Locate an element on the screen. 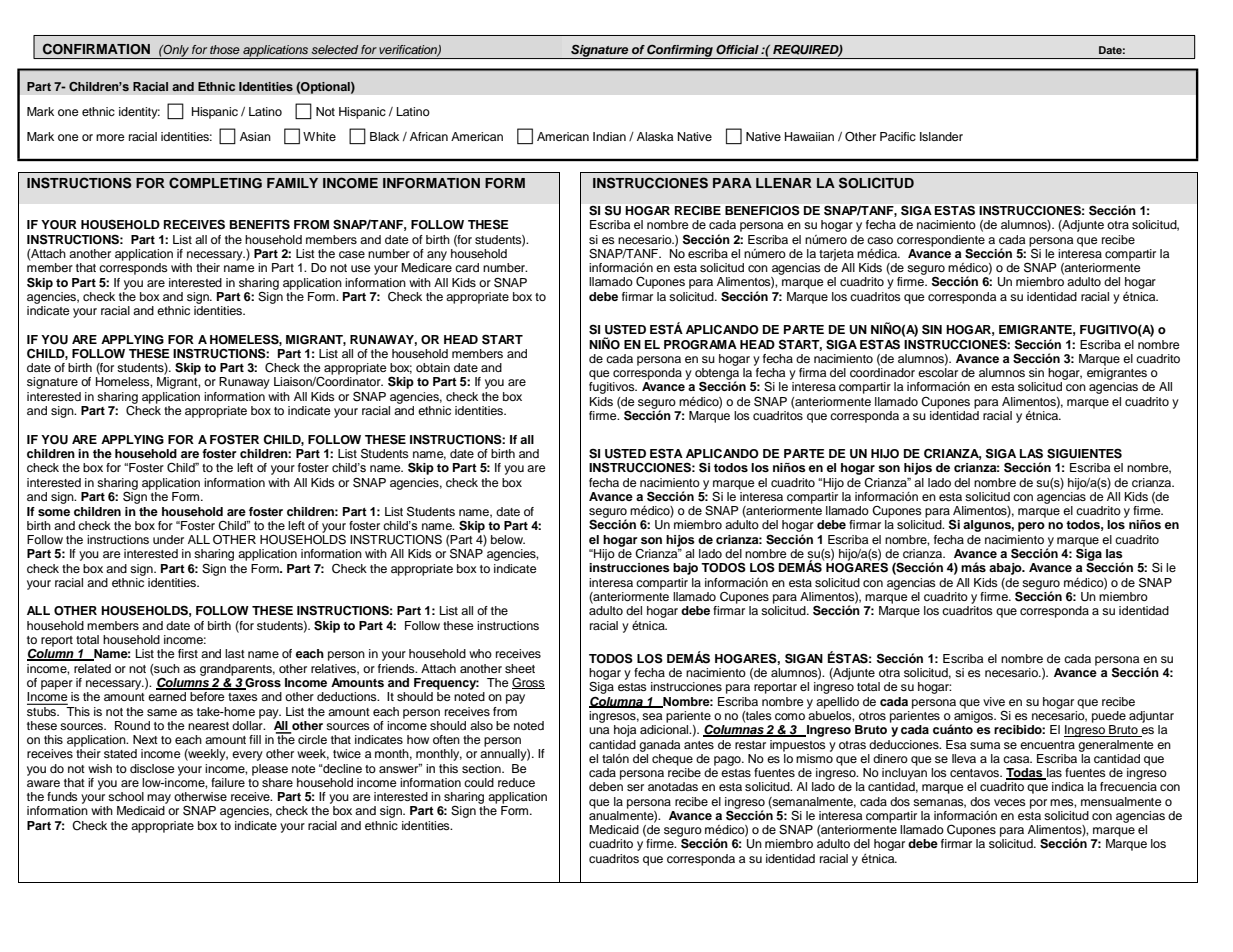  disclose is located at coordinates (152, 768).
